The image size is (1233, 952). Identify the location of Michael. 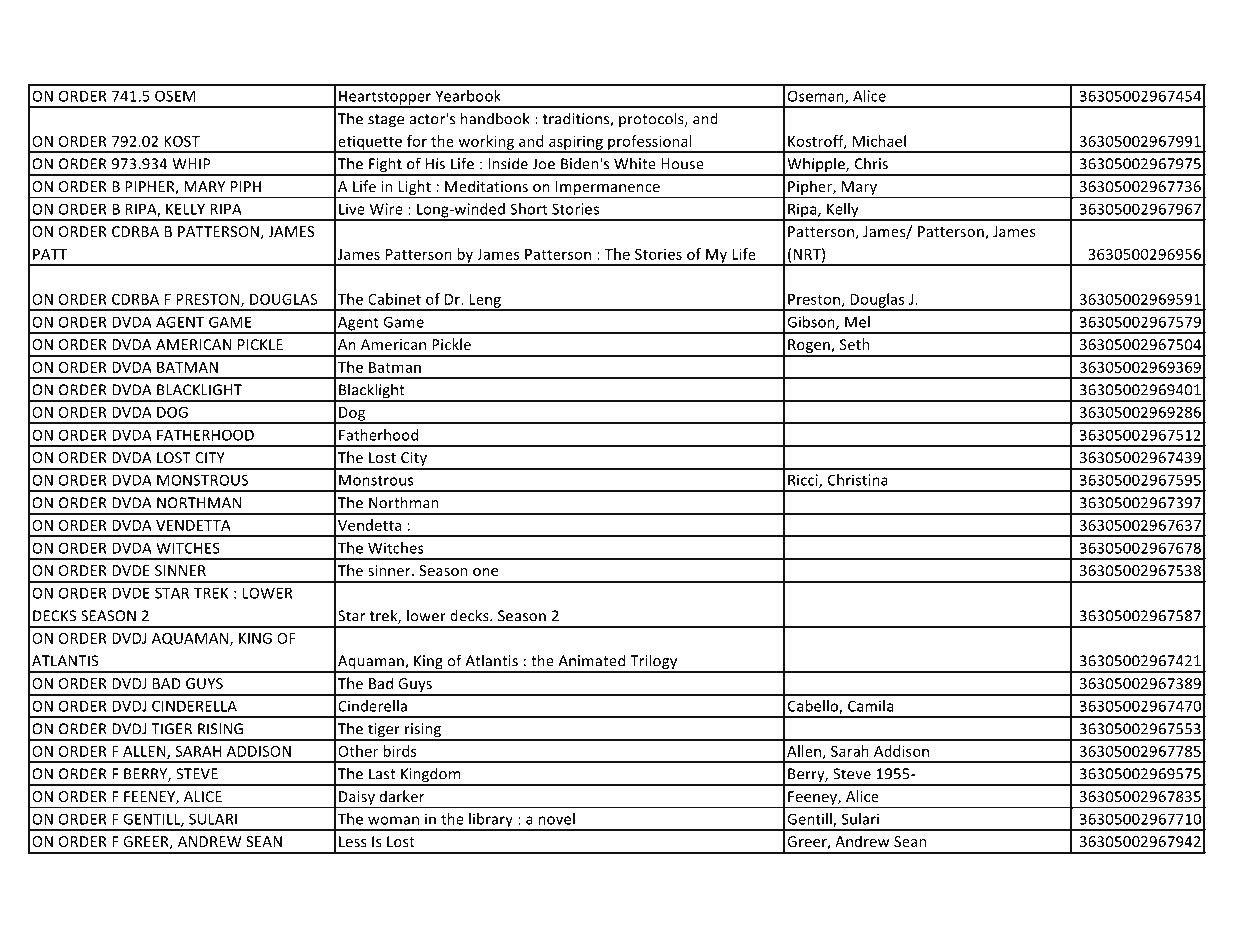
(879, 141).
